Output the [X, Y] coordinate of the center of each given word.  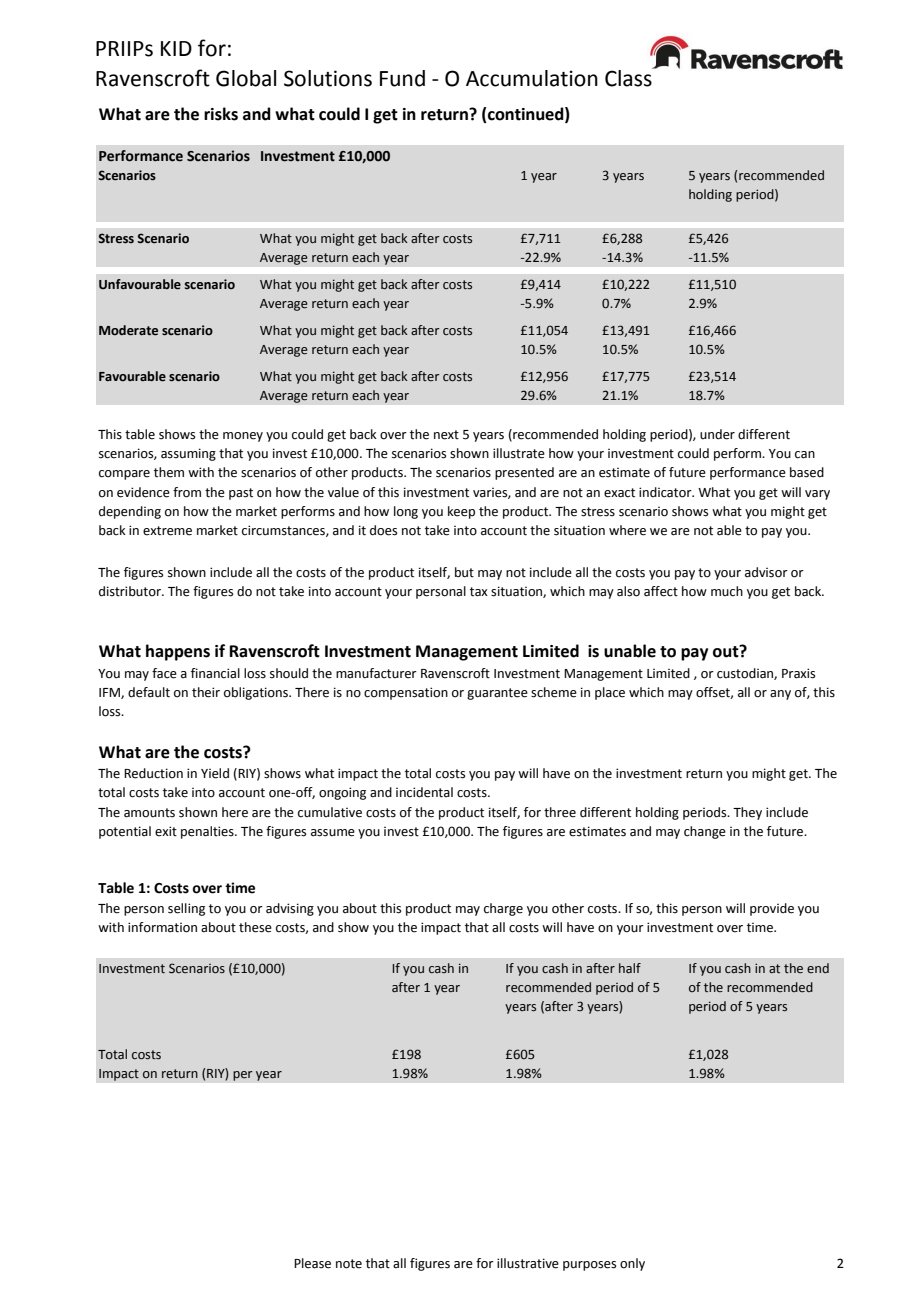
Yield [215, 773]
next [446, 435]
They [747, 813]
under [717, 434]
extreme [167, 531]
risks [221, 114]
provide [772, 909]
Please [312, 1263]
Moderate [128, 330]
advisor [766, 572]
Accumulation [532, 78]
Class [629, 77]
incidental [424, 792]
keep [461, 512]
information [162, 927]
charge [503, 909]
